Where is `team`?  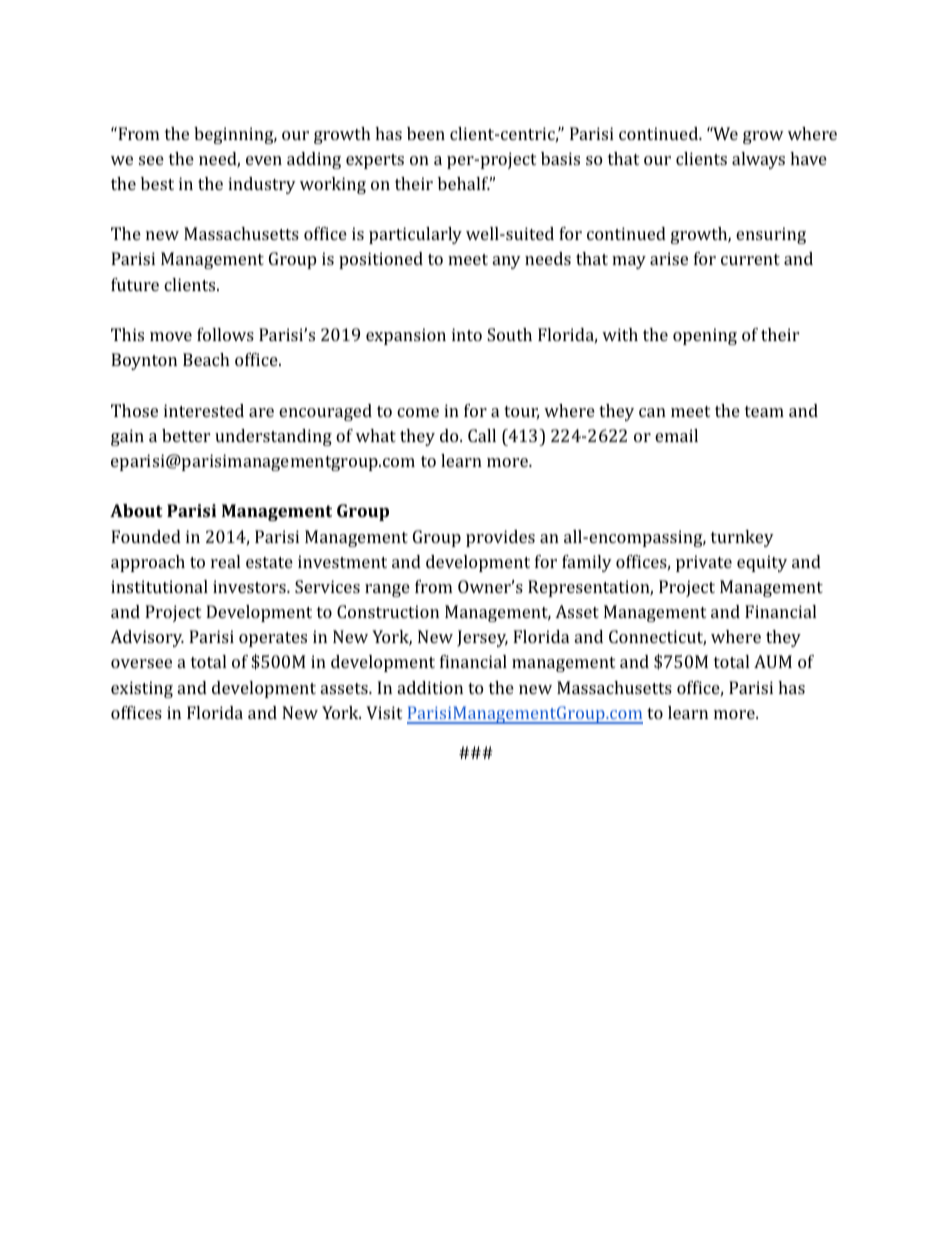
team is located at coordinates (764, 411).
